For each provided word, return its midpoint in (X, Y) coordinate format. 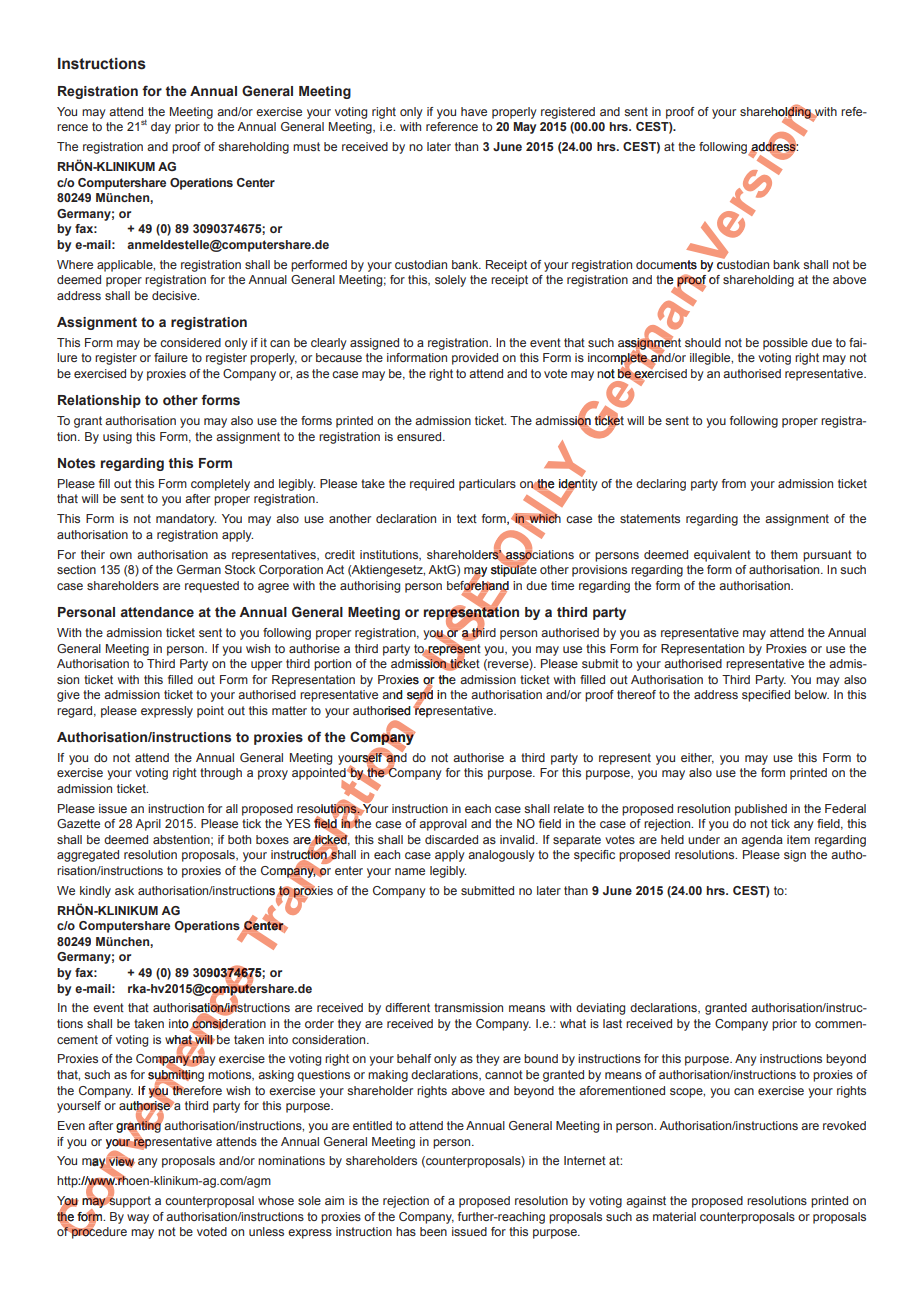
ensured (420, 436)
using (117, 438)
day (161, 128)
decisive (175, 295)
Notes (76, 463)
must (306, 146)
